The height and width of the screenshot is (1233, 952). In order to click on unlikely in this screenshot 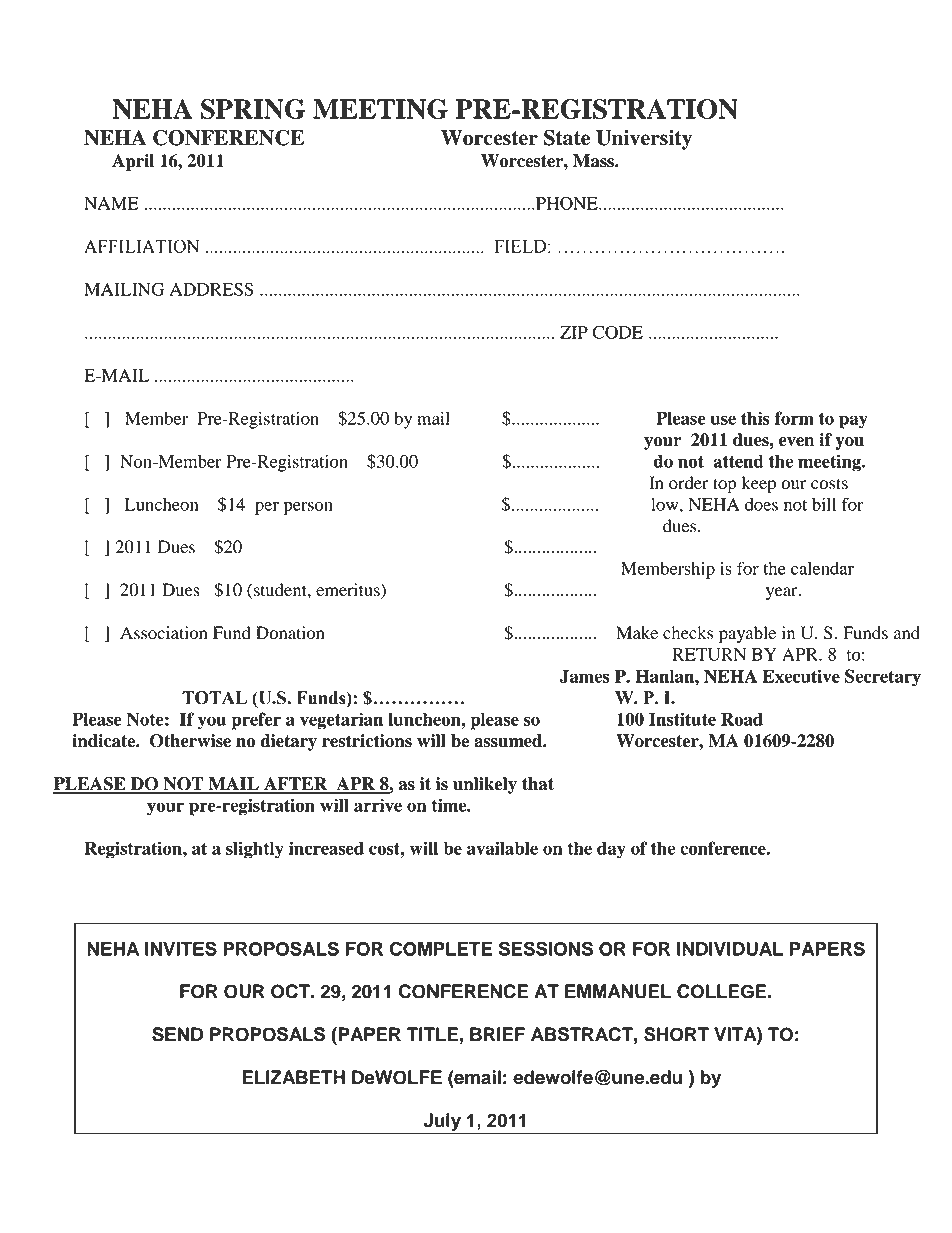, I will do `click(485, 785)`.
